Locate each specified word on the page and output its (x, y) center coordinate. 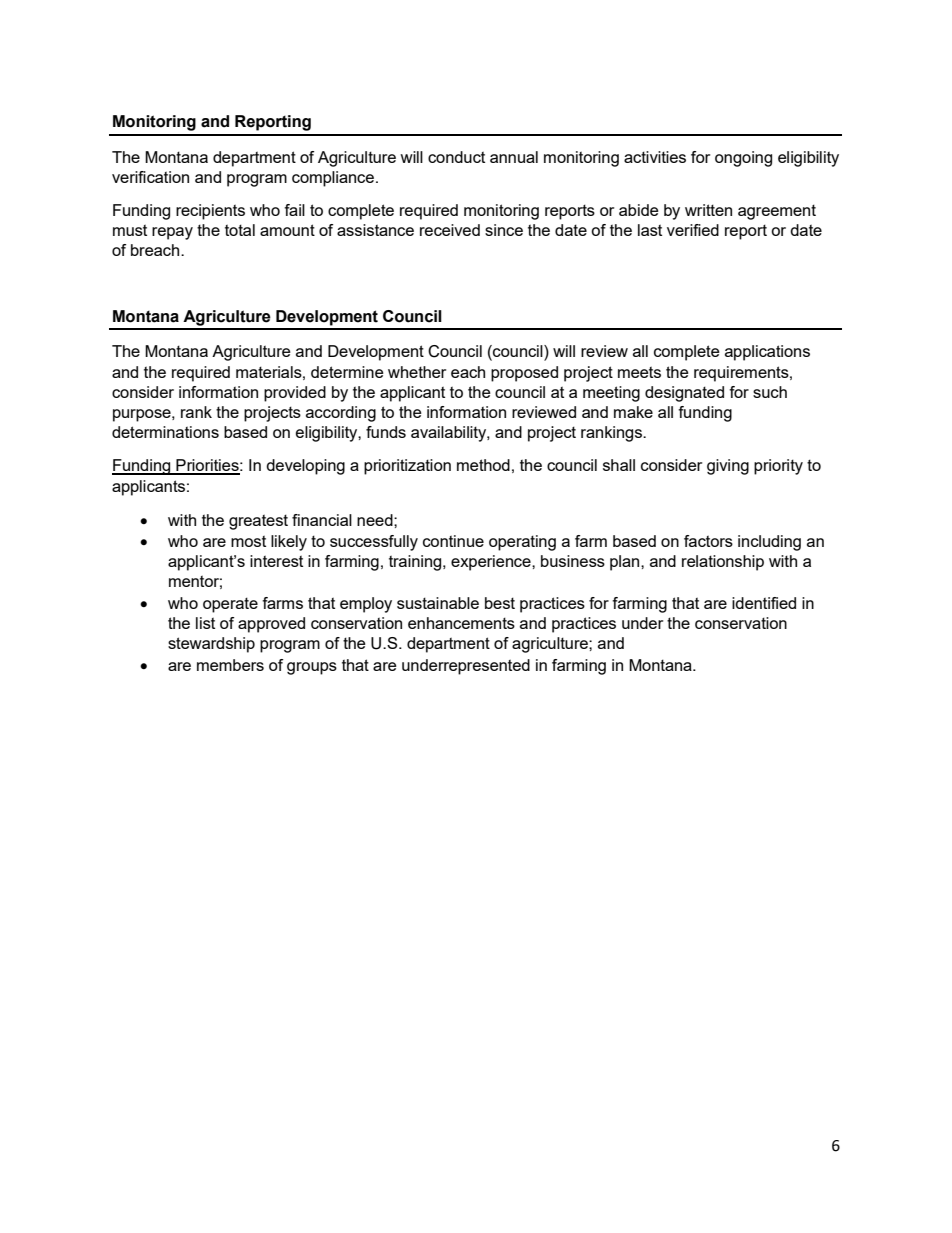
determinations (165, 432)
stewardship (211, 645)
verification (150, 177)
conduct (456, 157)
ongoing (743, 159)
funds (386, 432)
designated (684, 394)
